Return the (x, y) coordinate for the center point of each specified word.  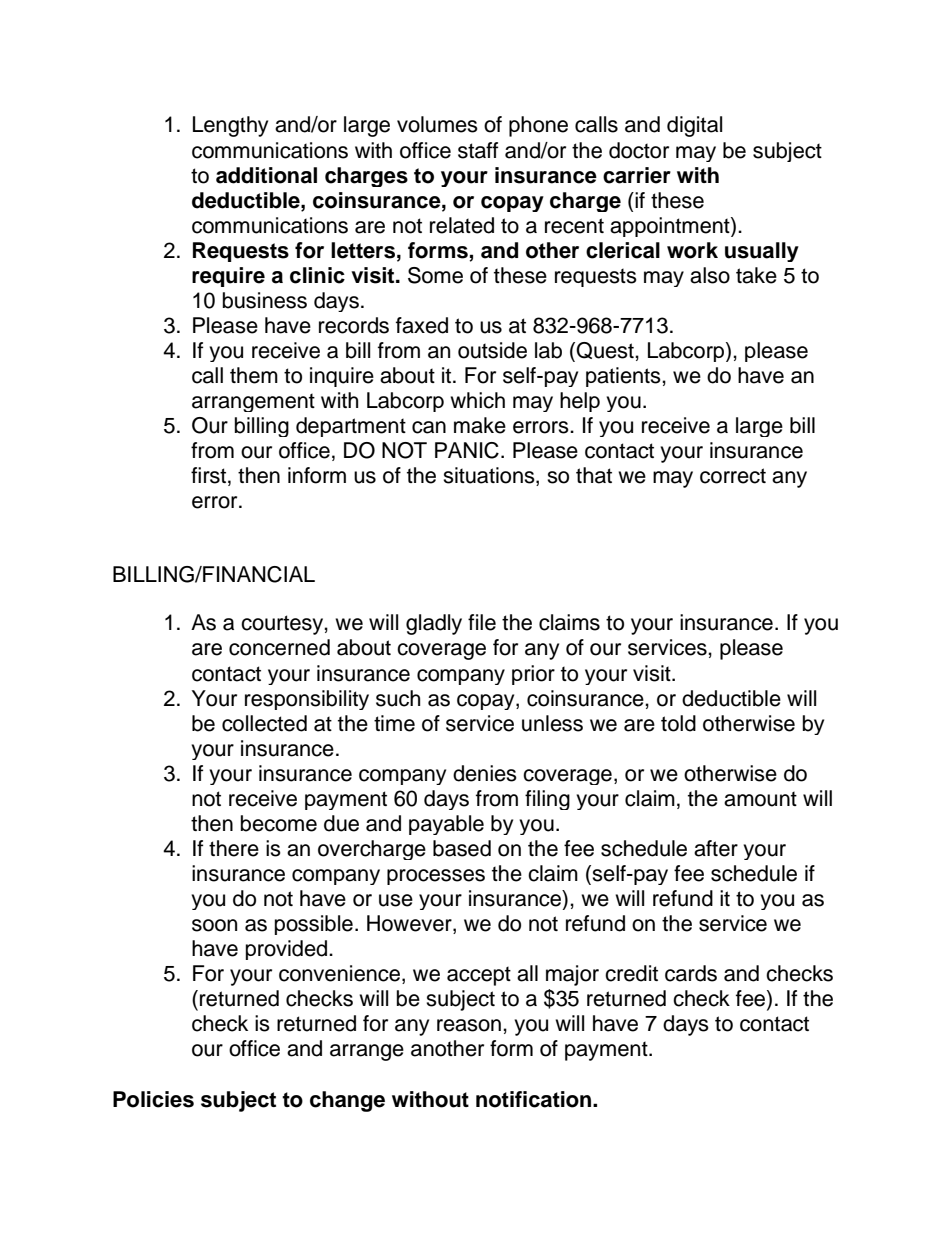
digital (694, 126)
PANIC (467, 450)
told (678, 723)
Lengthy (230, 126)
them (254, 375)
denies (485, 773)
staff (478, 150)
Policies (153, 1099)
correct (733, 476)
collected (264, 723)
